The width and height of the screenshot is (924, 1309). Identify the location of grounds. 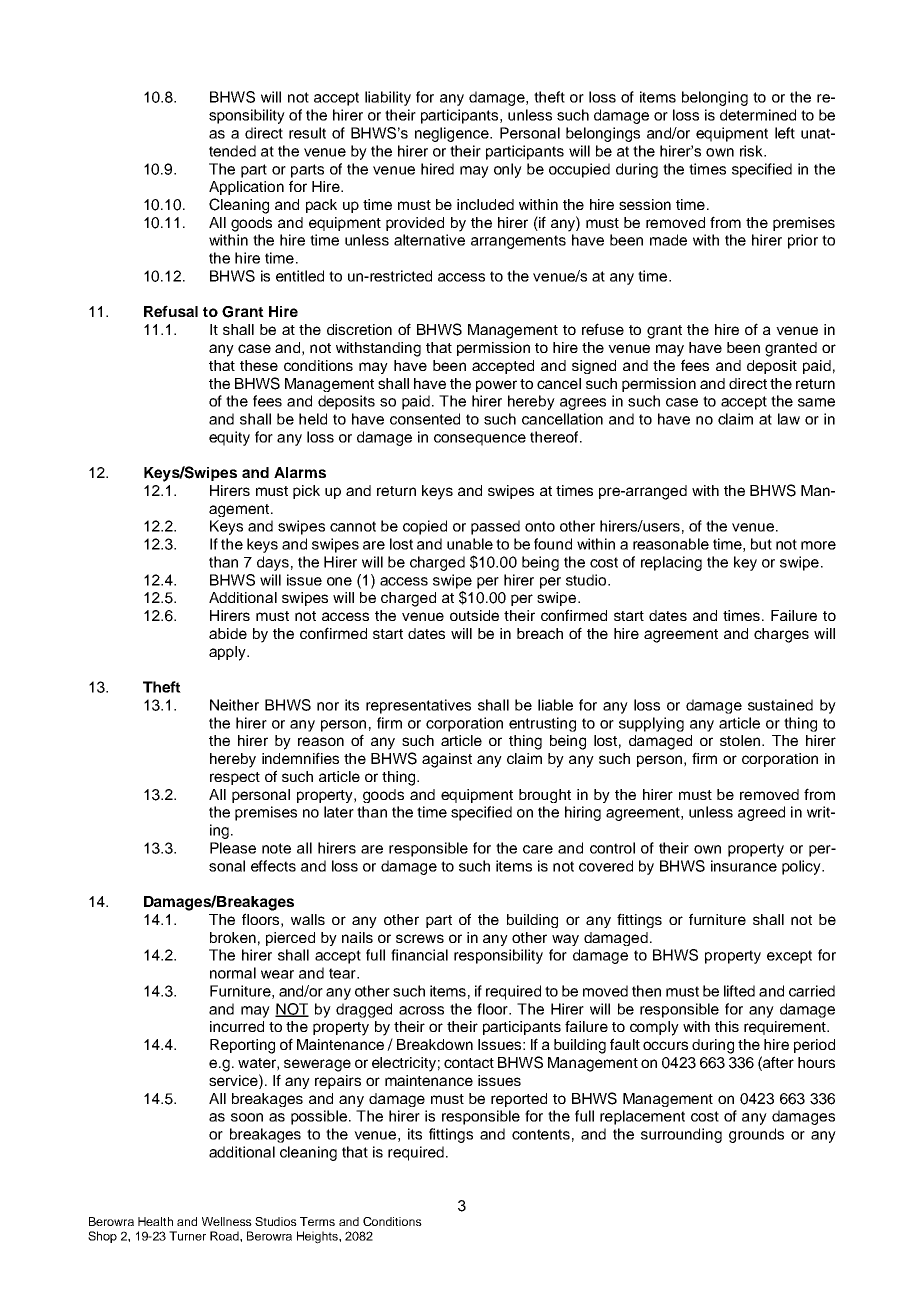
(756, 1135).
